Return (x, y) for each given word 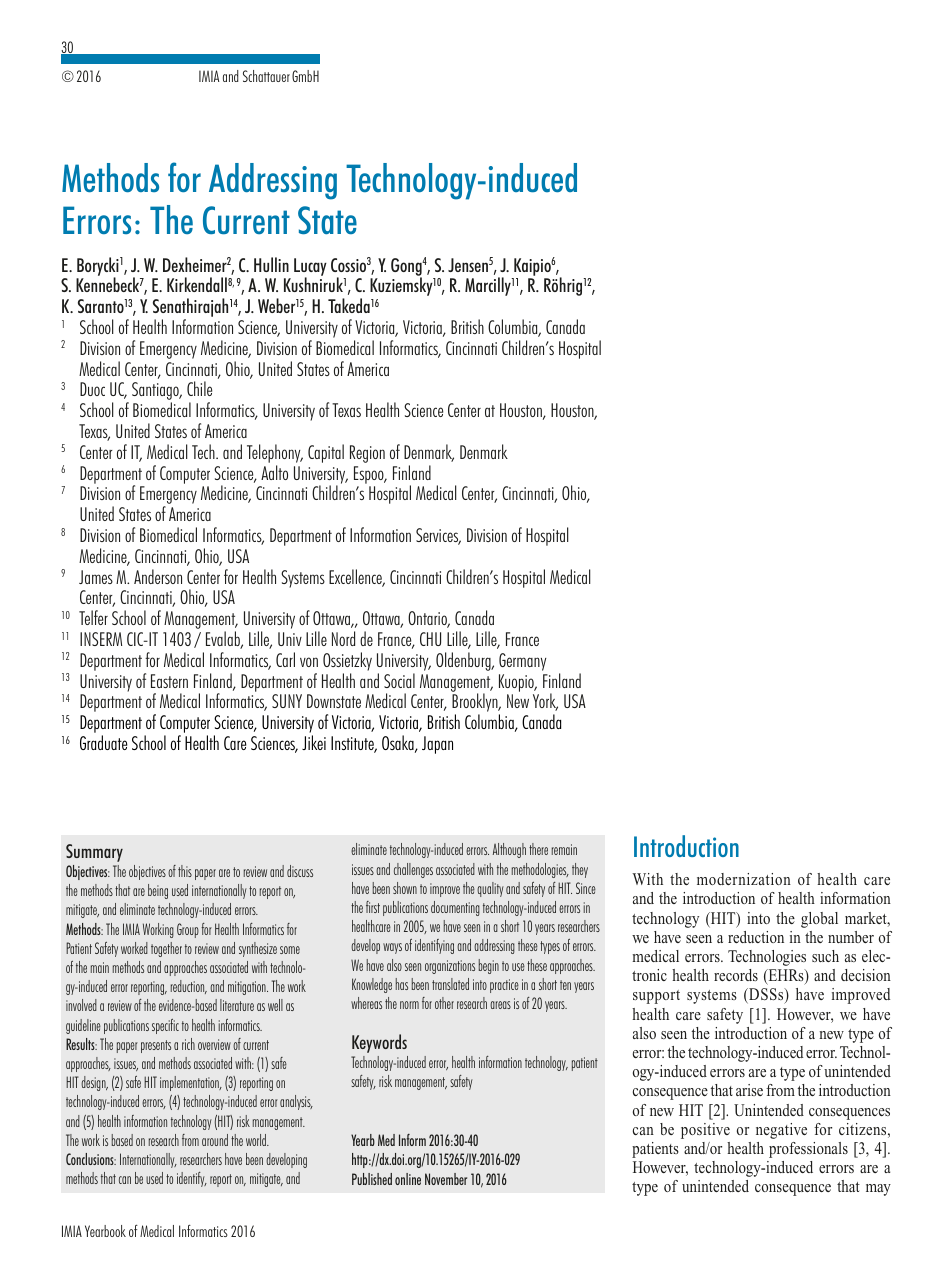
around (215, 1140)
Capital (326, 453)
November (446, 1179)
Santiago (156, 392)
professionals (808, 1150)
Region (367, 454)
